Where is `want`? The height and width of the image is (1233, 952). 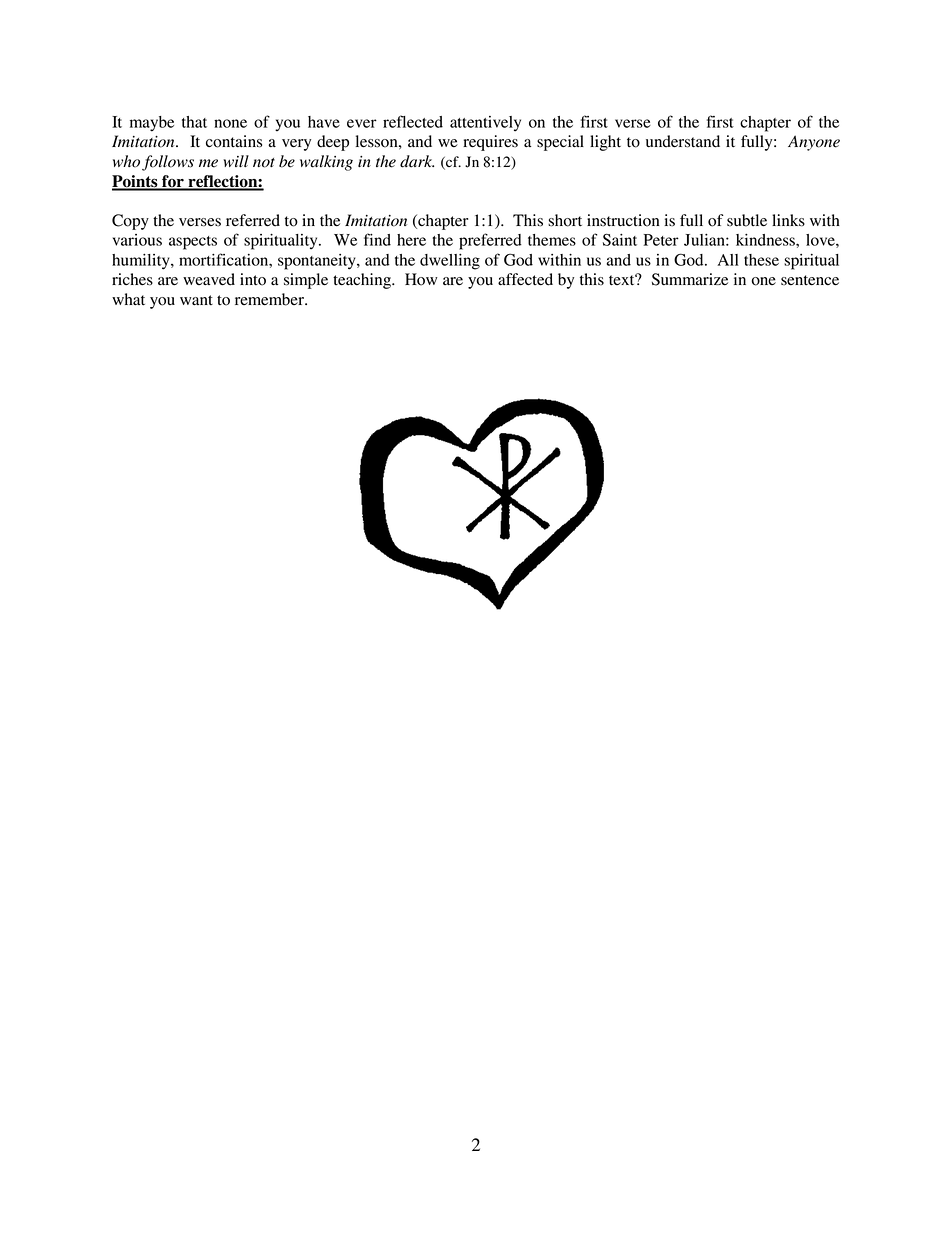
want is located at coordinates (196, 300).
